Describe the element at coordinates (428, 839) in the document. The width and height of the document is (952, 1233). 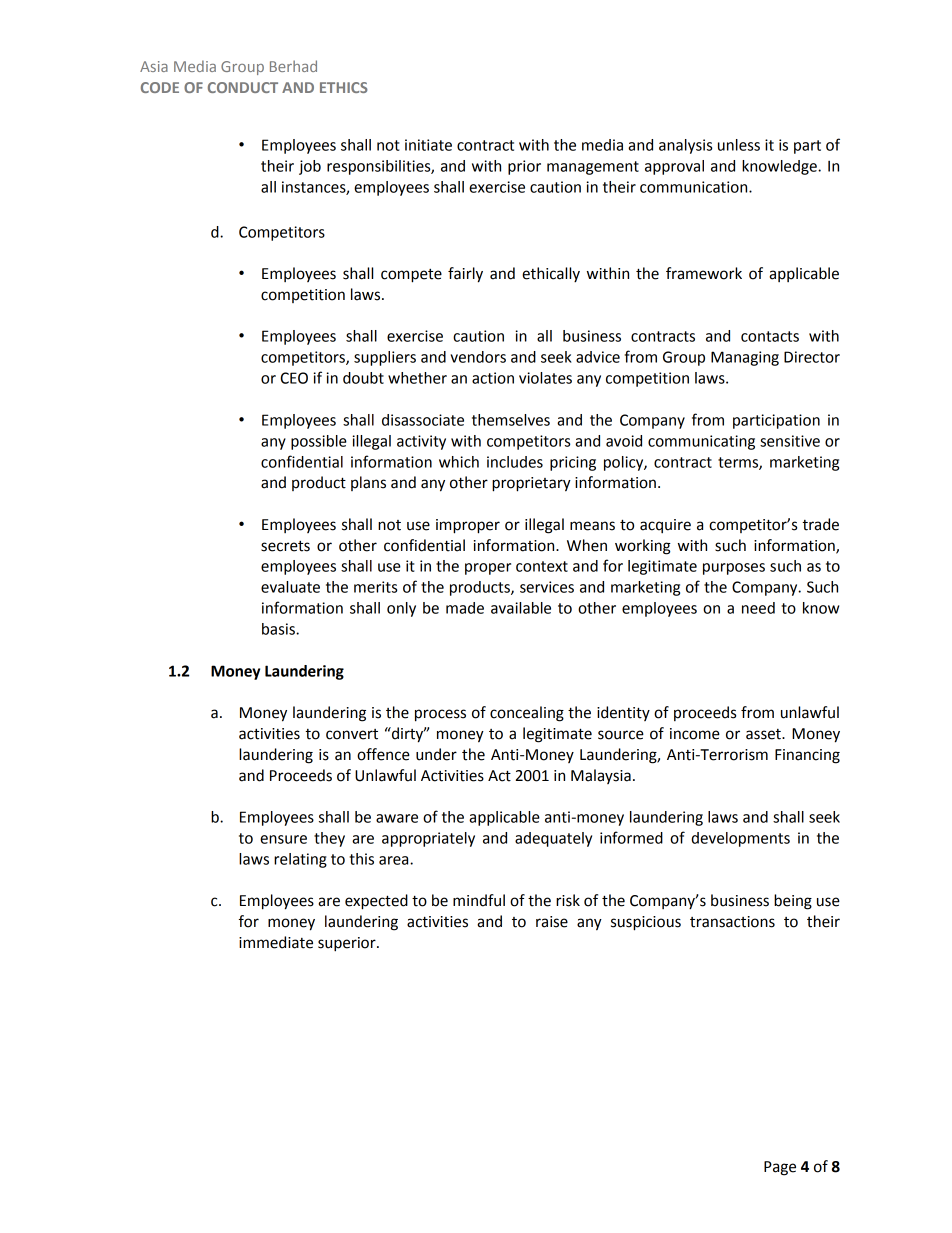
I see `appropriately` at that location.
